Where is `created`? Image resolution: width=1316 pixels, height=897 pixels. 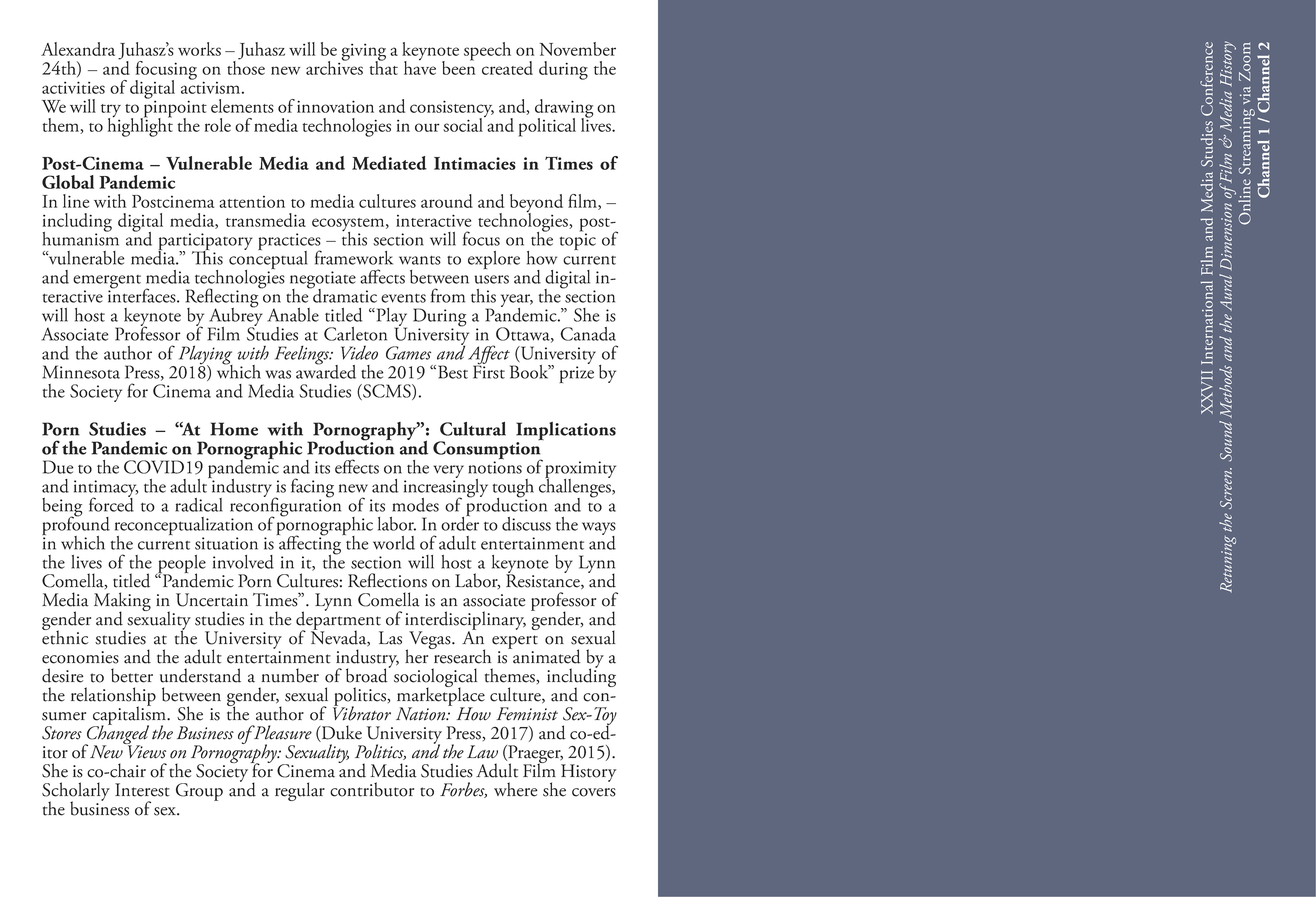 created is located at coordinates (507, 68).
